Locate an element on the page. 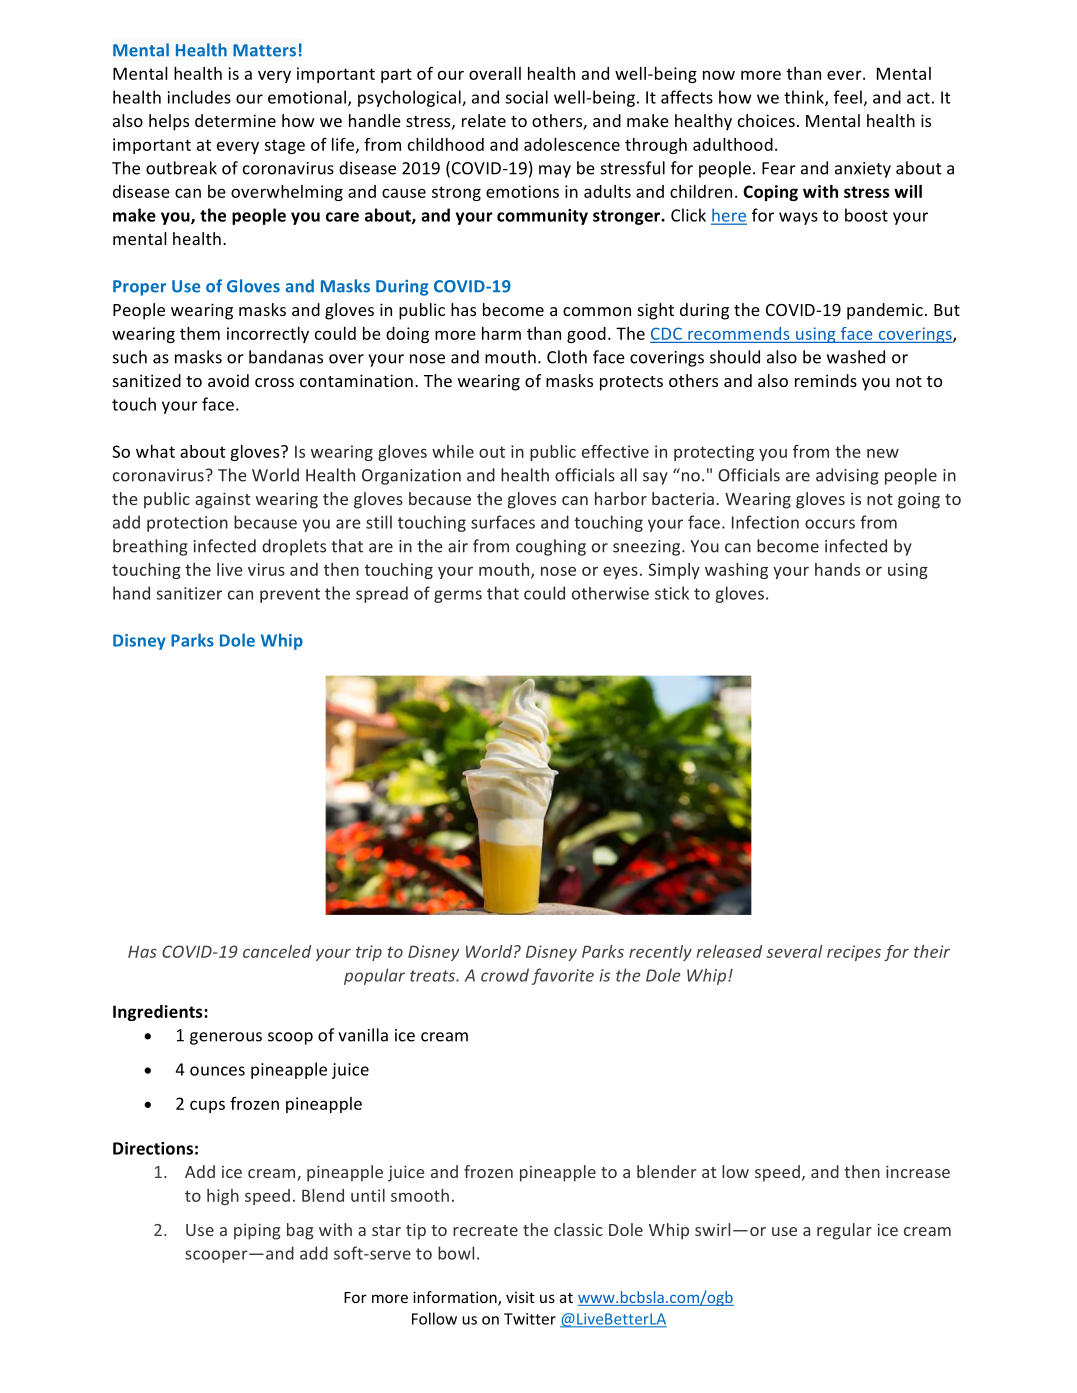 Image resolution: width=1077 pixels, height=1393 pixels. visit is located at coordinates (520, 1297).
